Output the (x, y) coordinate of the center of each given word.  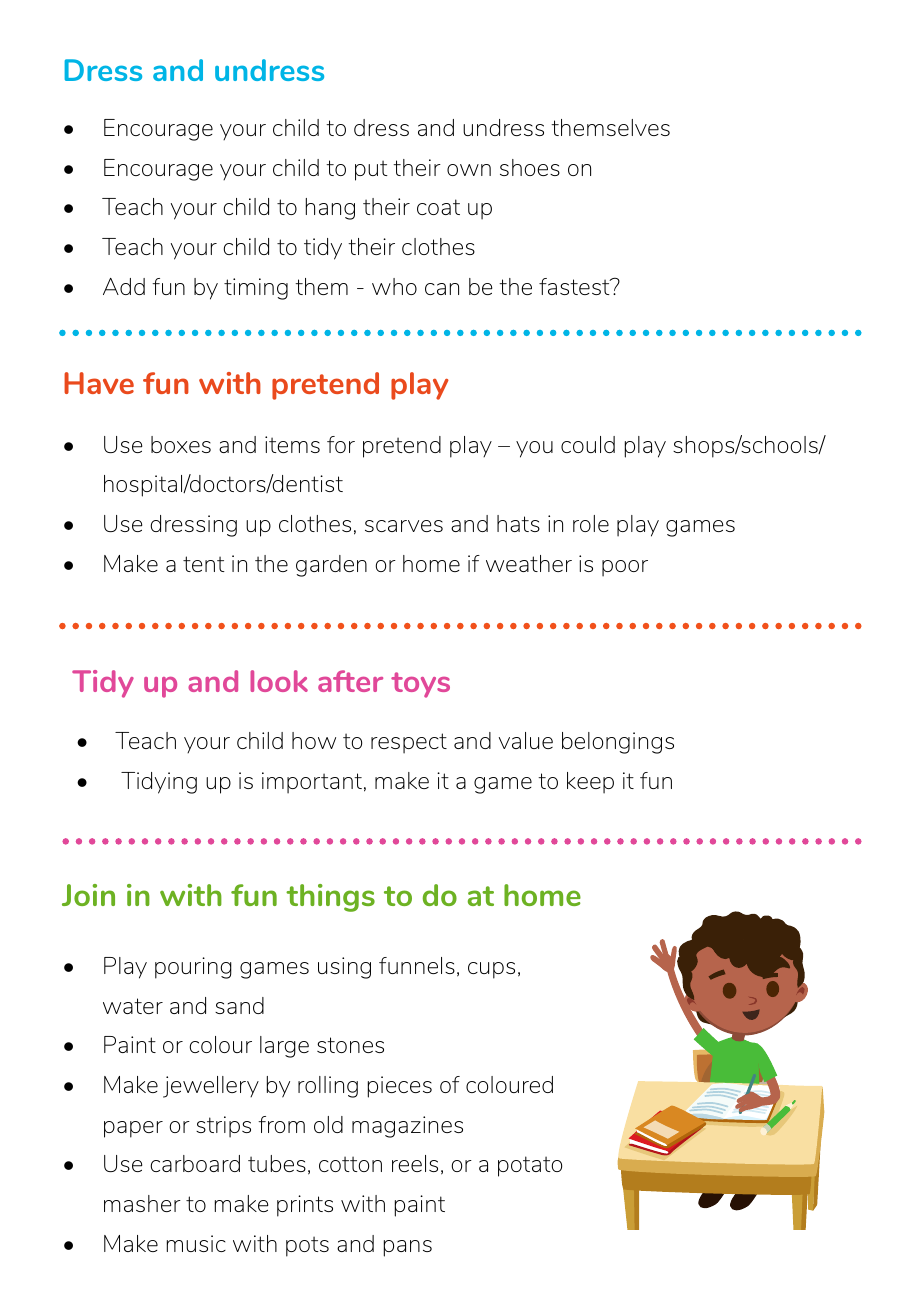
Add (124, 286)
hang (330, 209)
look (279, 681)
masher (142, 1203)
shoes (530, 167)
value (526, 740)
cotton (350, 1164)
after (350, 681)
